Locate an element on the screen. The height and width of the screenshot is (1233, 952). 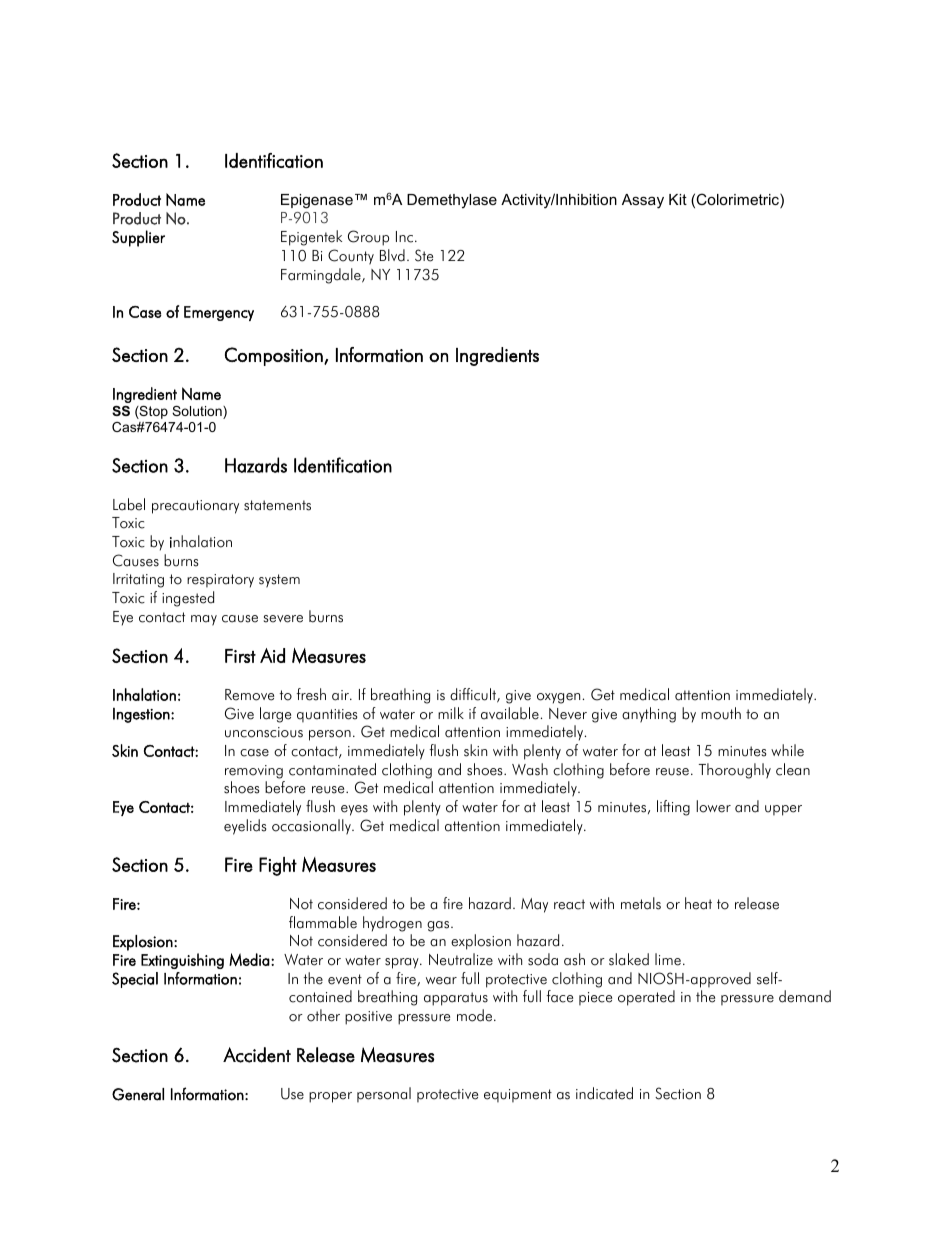
Inc is located at coordinates (406, 237).
